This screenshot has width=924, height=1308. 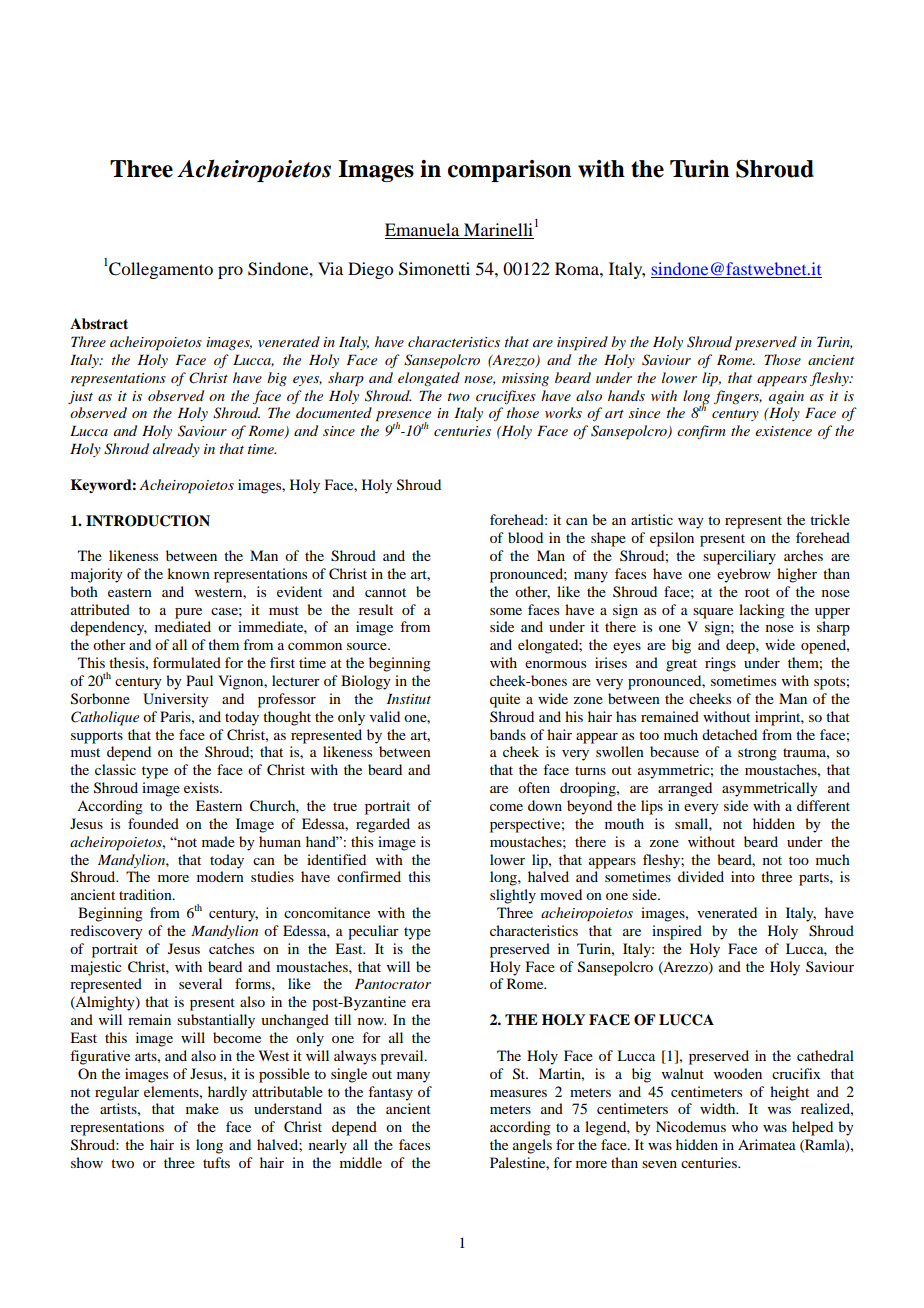 I want to click on make, so click(x=202, y=1108).
